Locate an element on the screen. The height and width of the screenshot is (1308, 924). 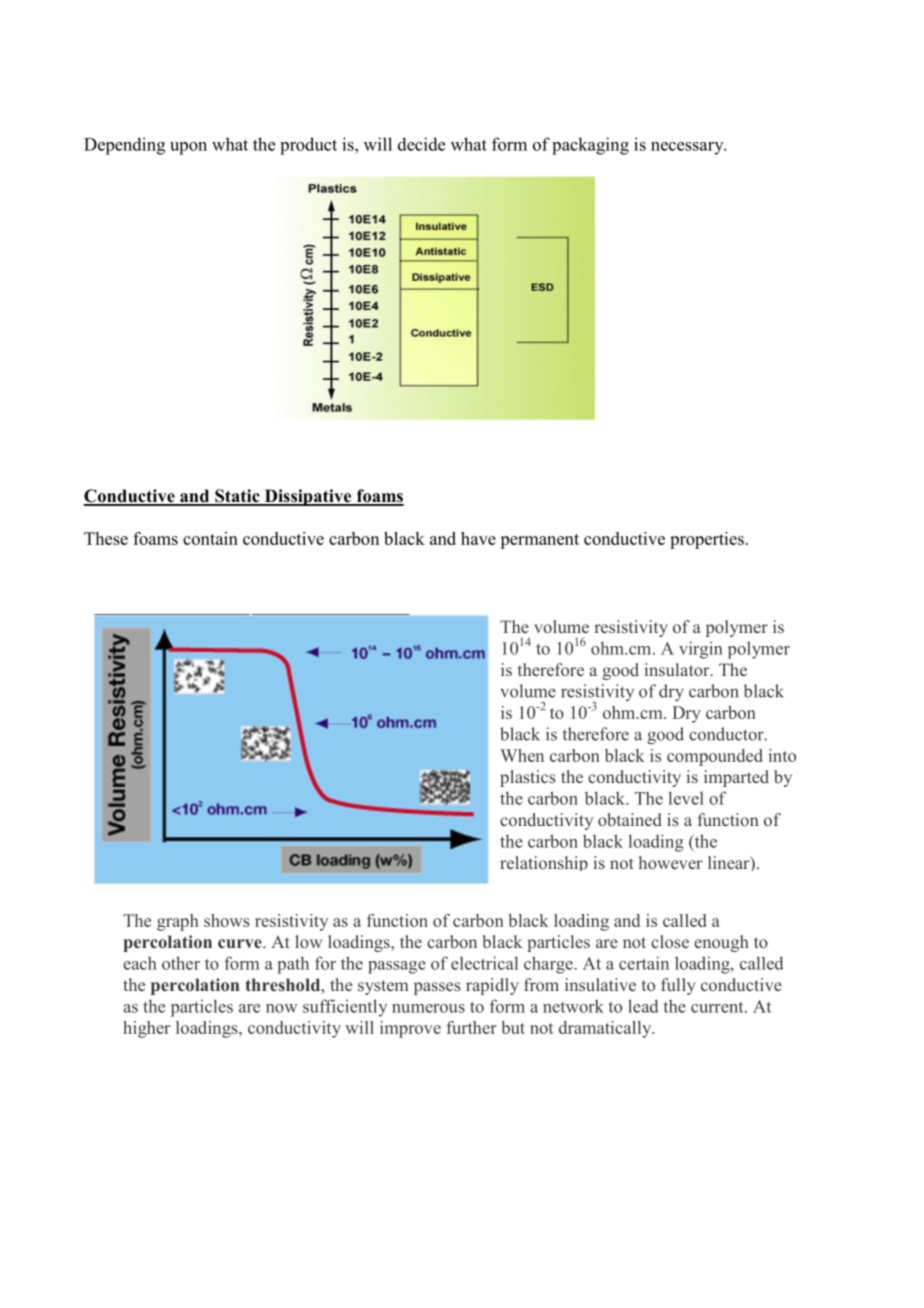
When is located at coordinates (522, 755).
